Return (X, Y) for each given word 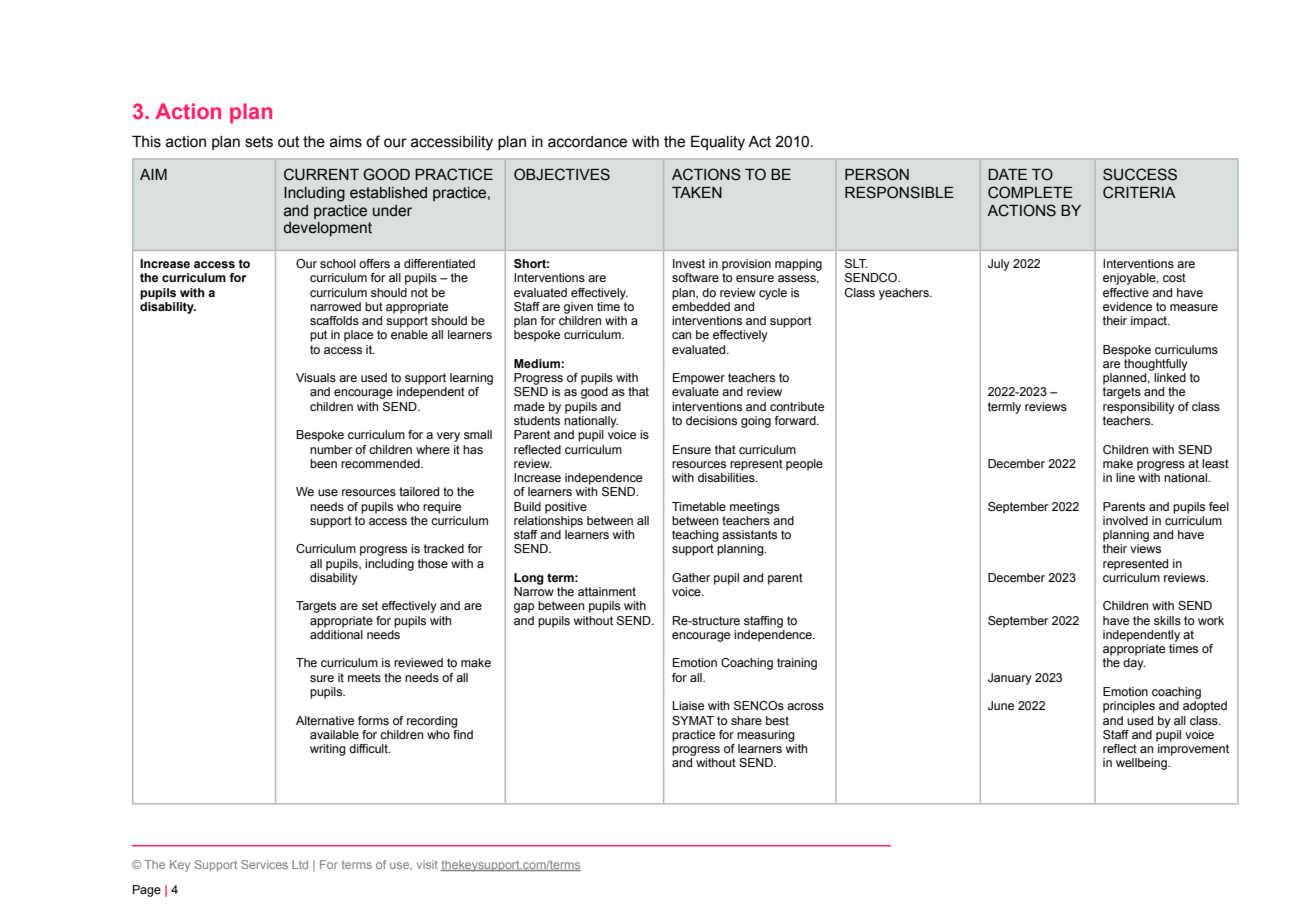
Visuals (316, 377)
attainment (607, 591)
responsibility (1139, 408)
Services (264, 864)
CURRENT (321, 174)
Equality (718, 143)
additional (336, 633)
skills (1167, 620)
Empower (699, 379)
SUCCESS (1140, 174)
